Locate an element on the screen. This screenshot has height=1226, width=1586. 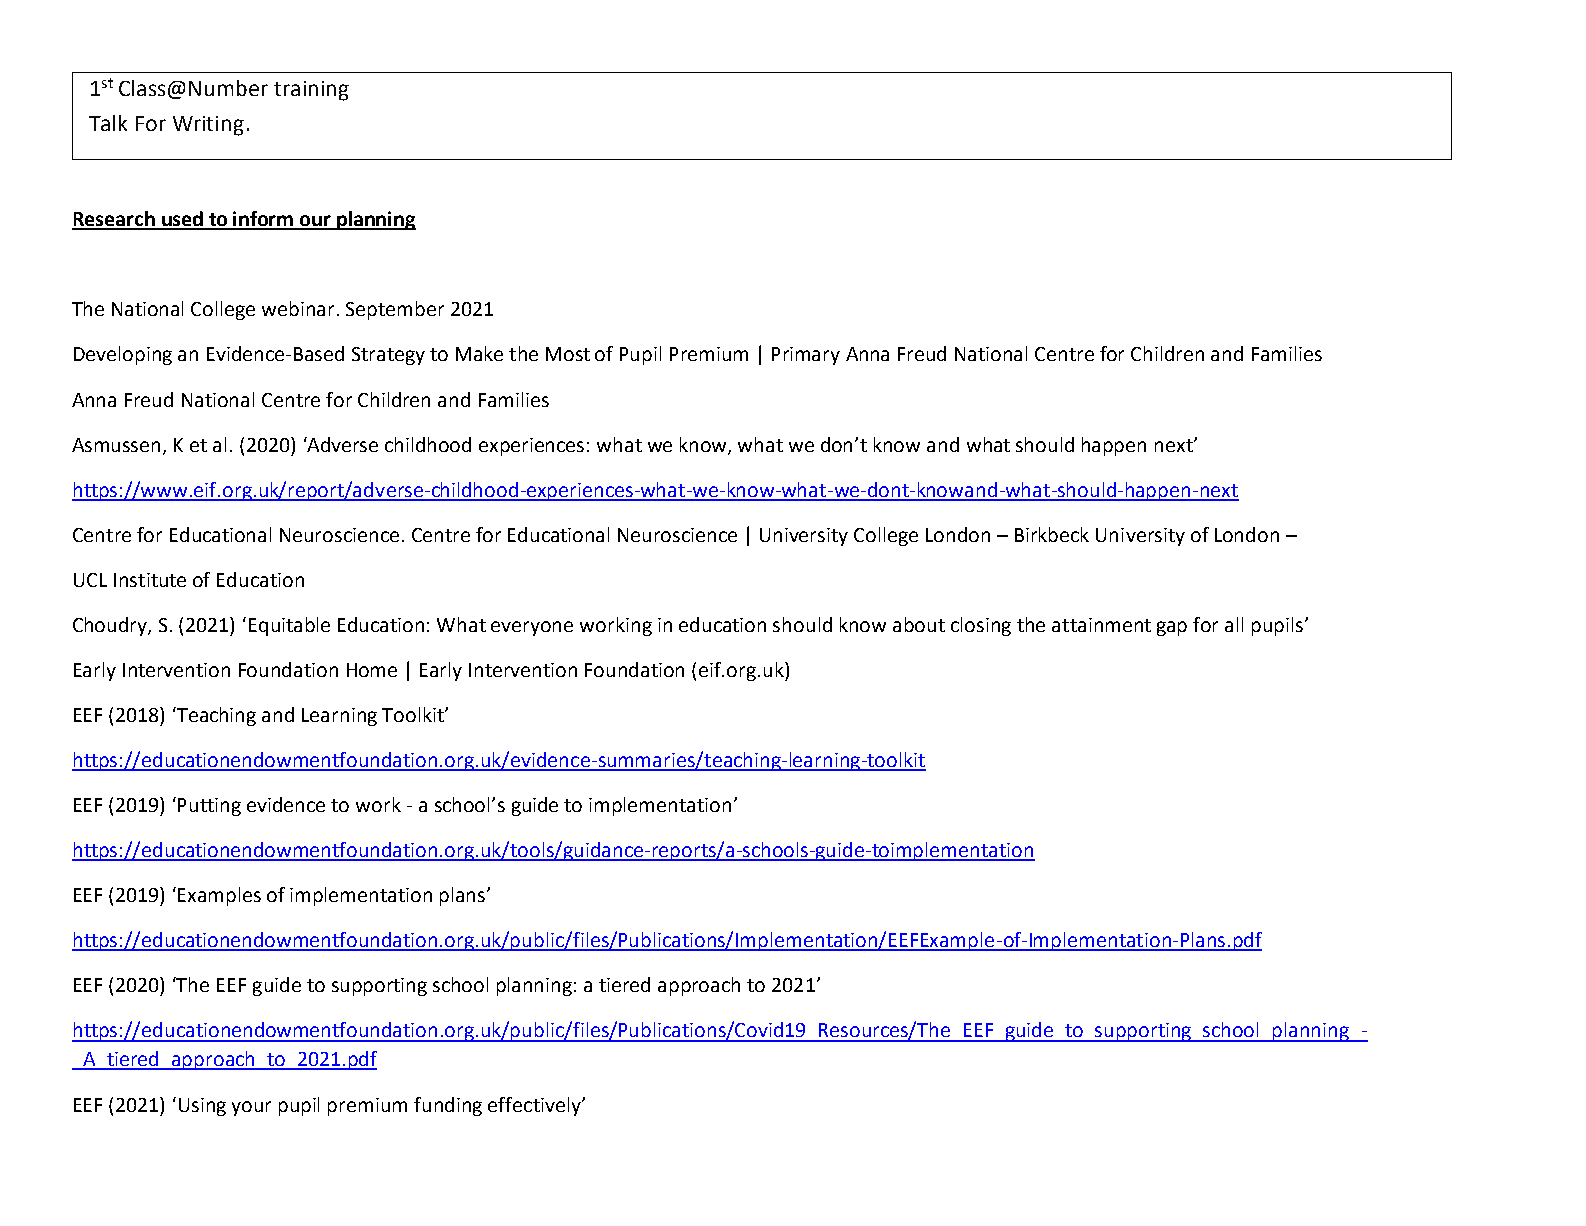
Birkbeck is located at coordinates (1052, 534).
